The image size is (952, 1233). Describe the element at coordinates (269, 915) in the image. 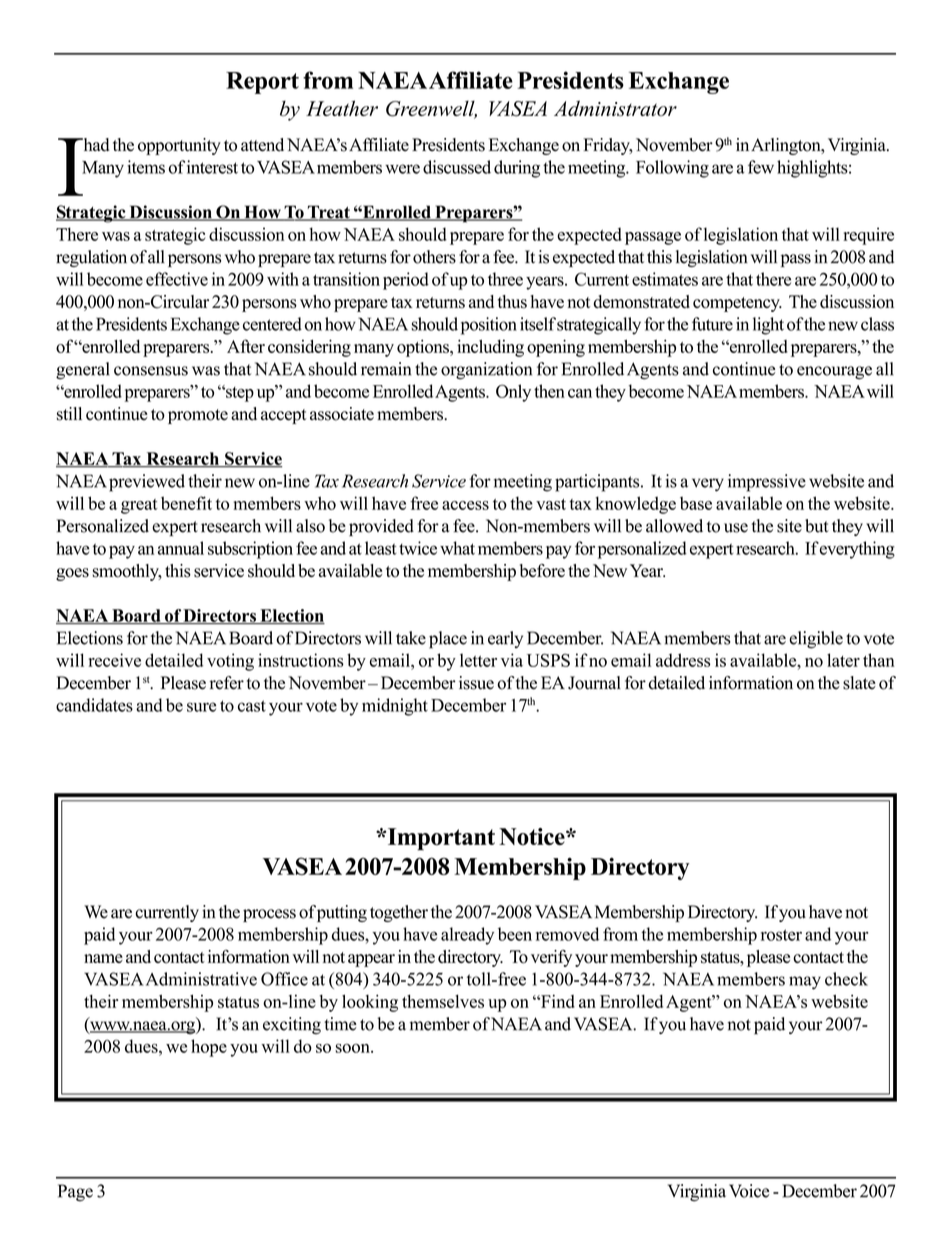

I see `process` at that location.
